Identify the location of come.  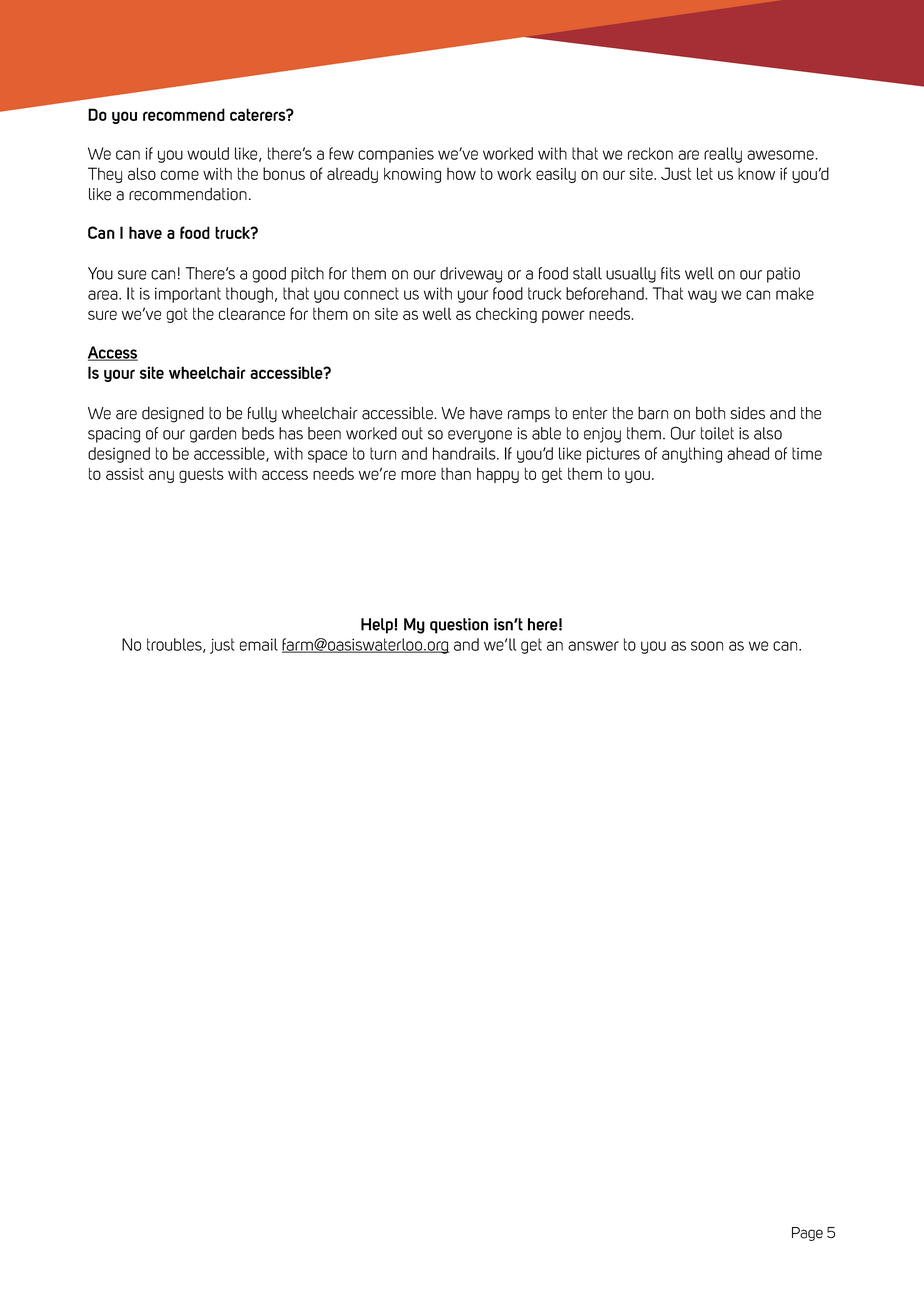
(180, 175).
